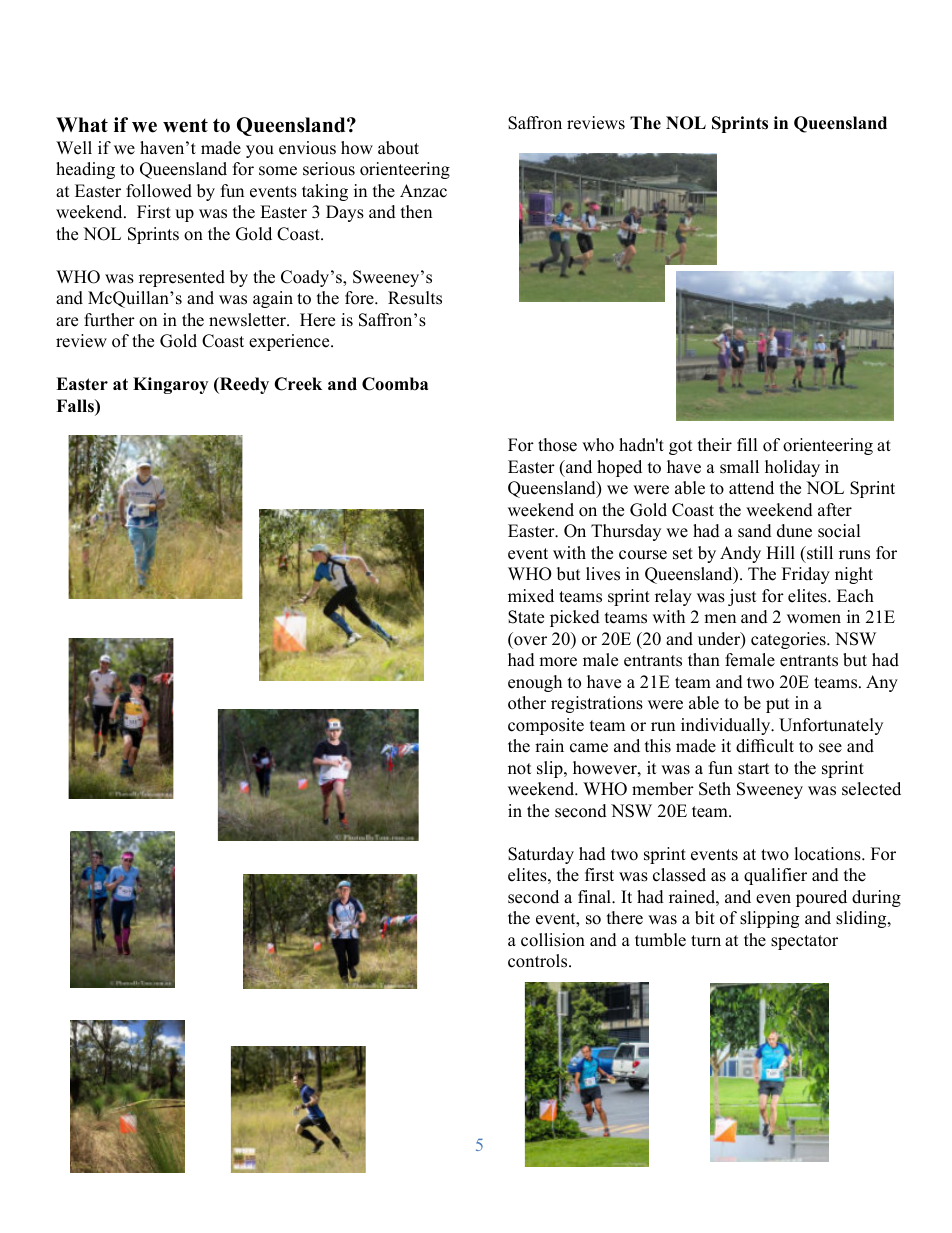  I want to click on collision, so click(553, 940).
